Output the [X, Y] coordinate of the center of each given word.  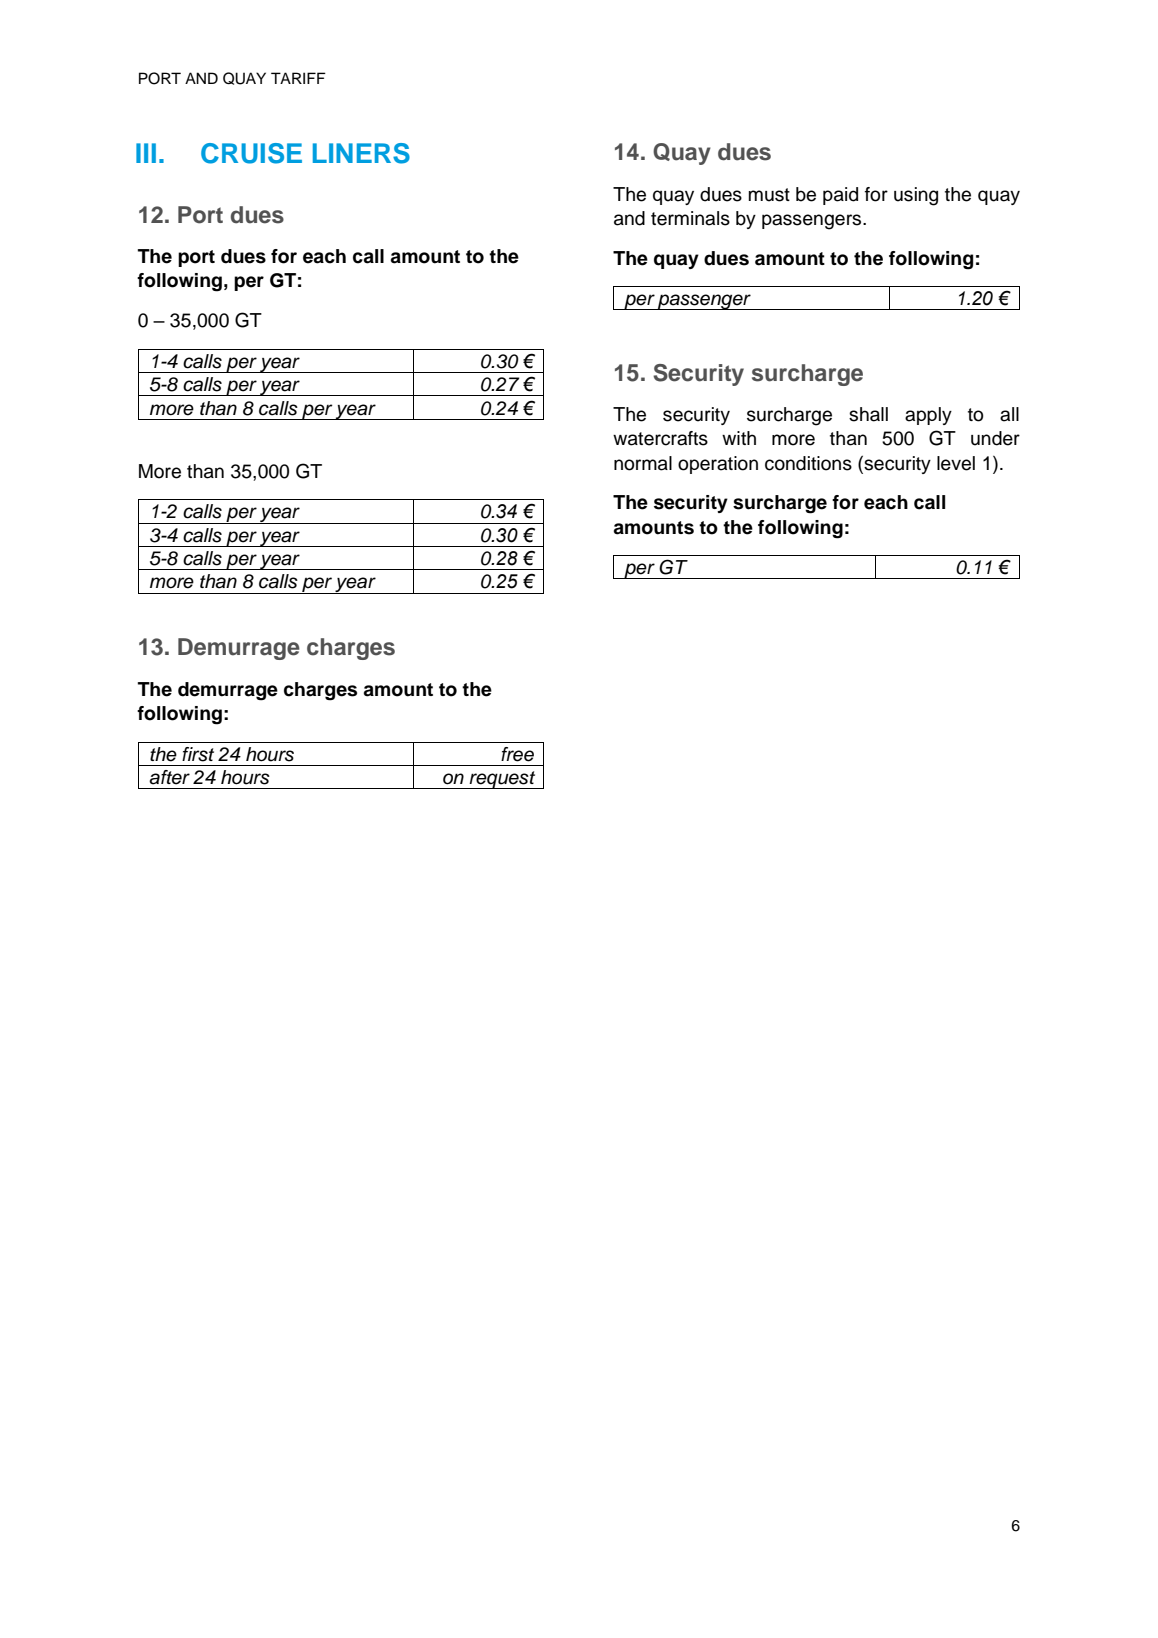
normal [643, 463]
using [916, 196]
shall [868, 414]
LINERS [361, 153]
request [503, 780]
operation [718, 465]
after [169, 777]
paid [840, 196]
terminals [690, 218]
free [517, 754]
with [739, 438]
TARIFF [298, 78]
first [198, 754]
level [956, 463]
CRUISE [251, 153]
